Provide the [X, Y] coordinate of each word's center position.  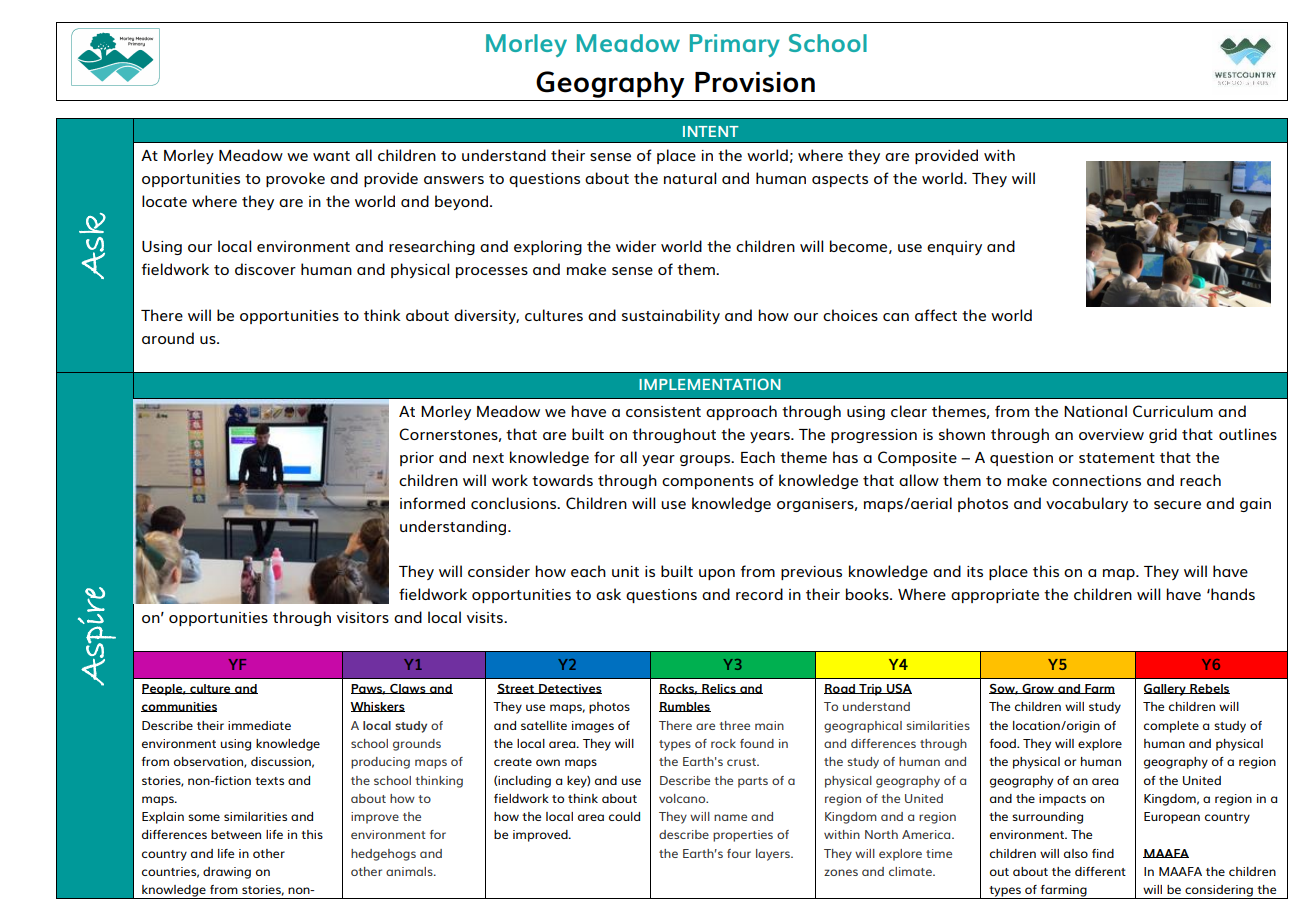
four [739, 853]
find [1103, 853]
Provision [755, 82]
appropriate [995, 596]
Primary [735, 45]
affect [936, 315]
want [331, 156]
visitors [363, 617]
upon [717, 574]
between [236, 834]
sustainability [671, 316]
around [168, 338]
